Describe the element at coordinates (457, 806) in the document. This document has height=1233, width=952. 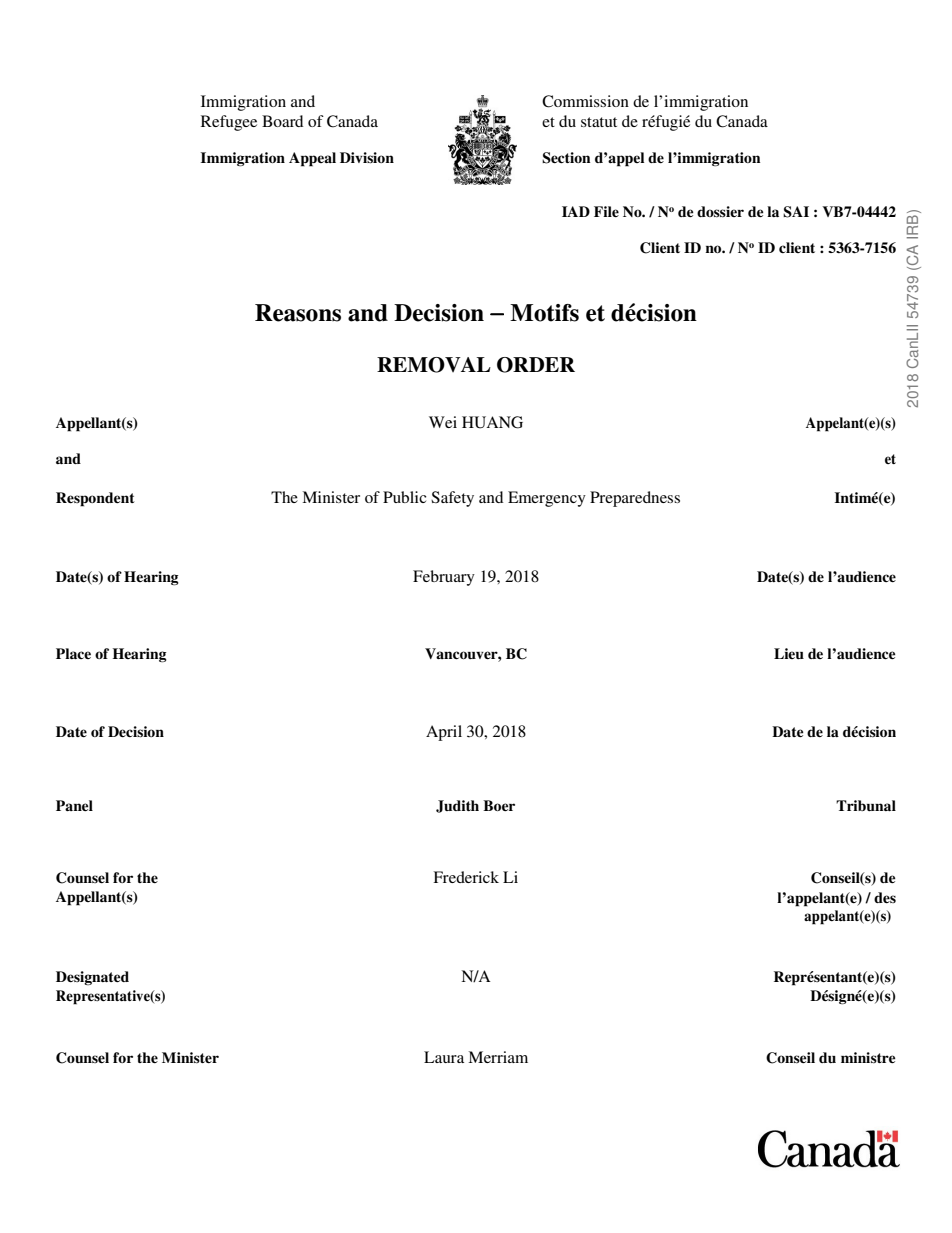
I see `Judith` at that location.
